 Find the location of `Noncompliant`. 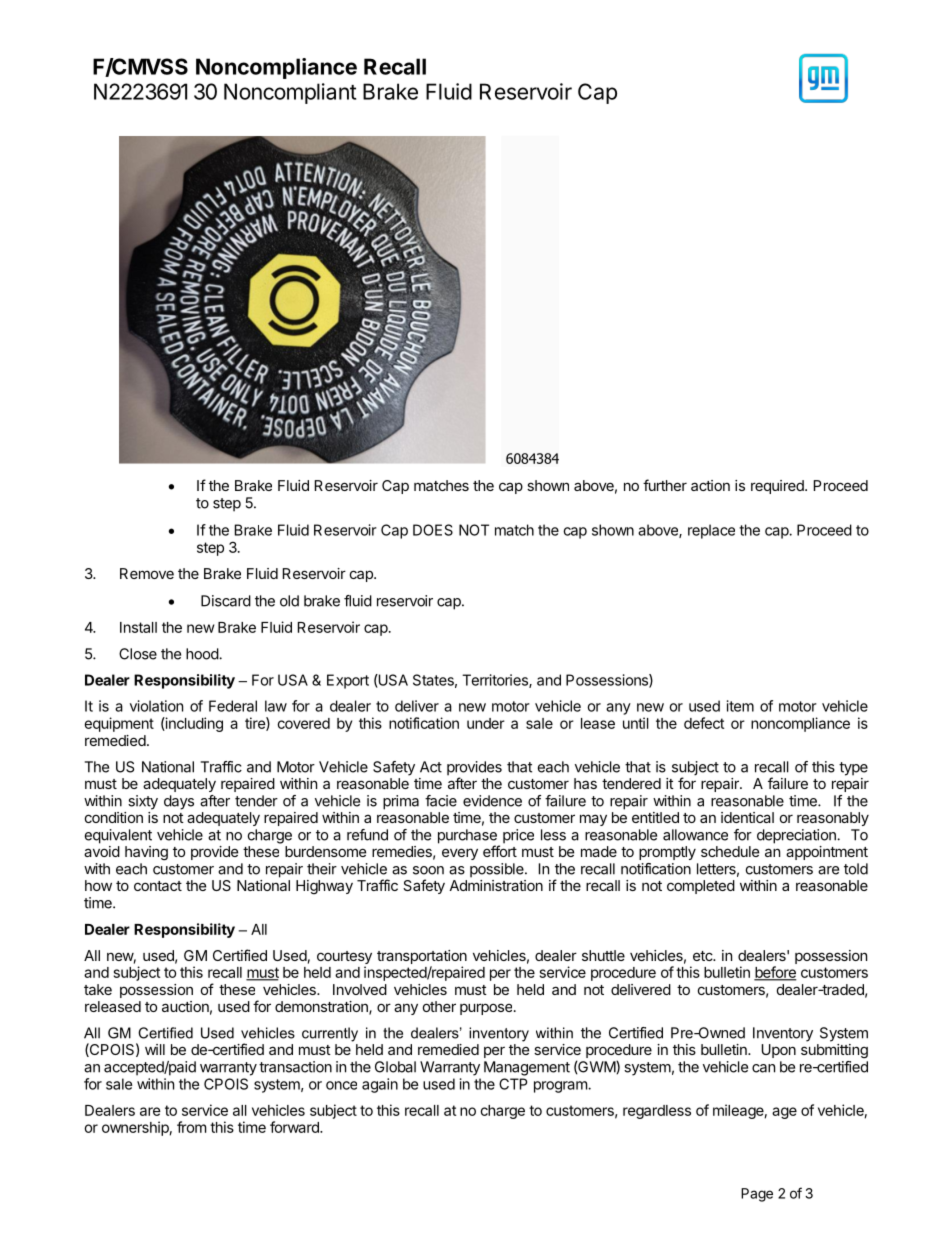

Noncompliant is located at coordinates (290, 93).
